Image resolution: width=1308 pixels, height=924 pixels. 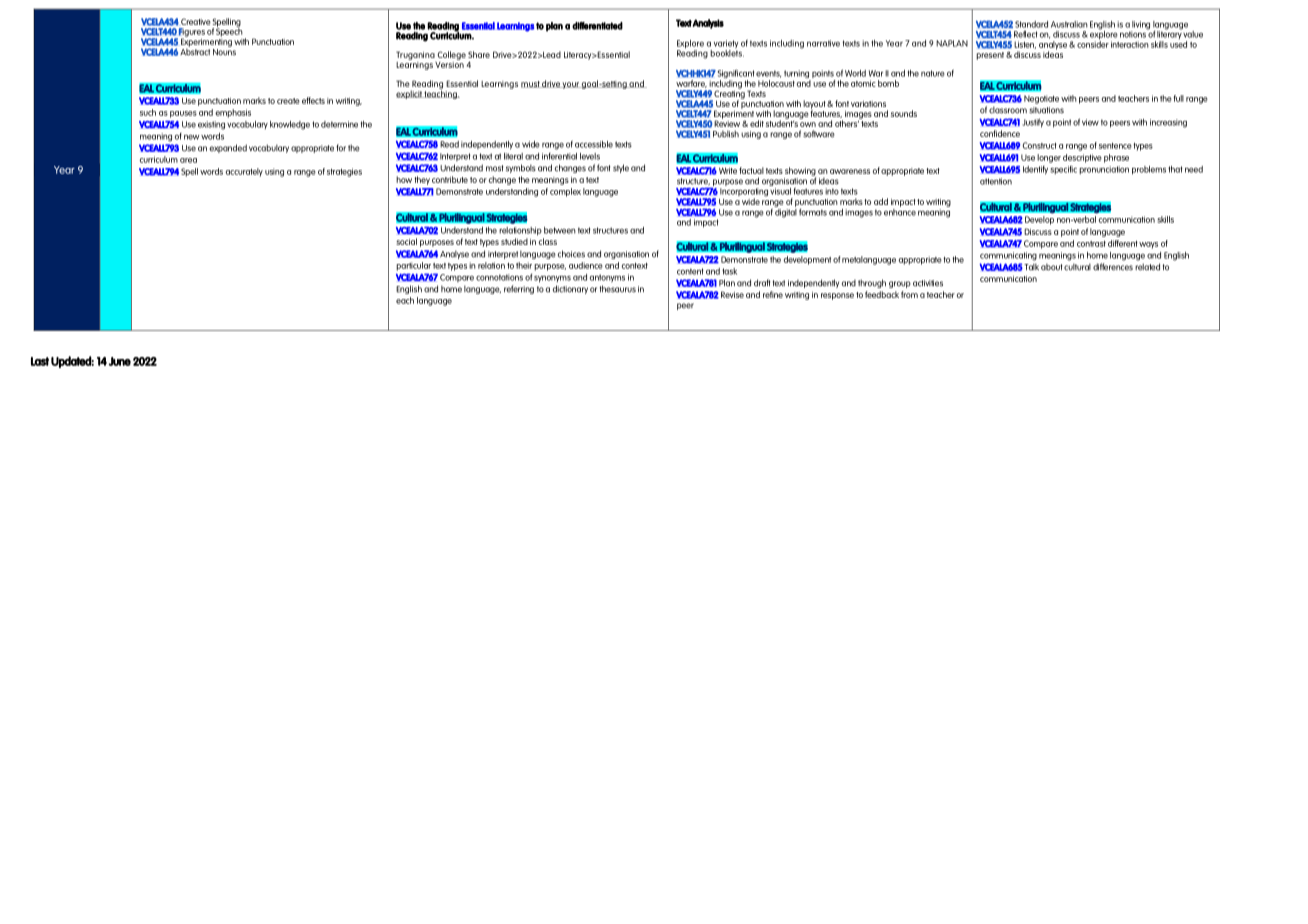 I want to click on June, so click(x=120, y=361).
